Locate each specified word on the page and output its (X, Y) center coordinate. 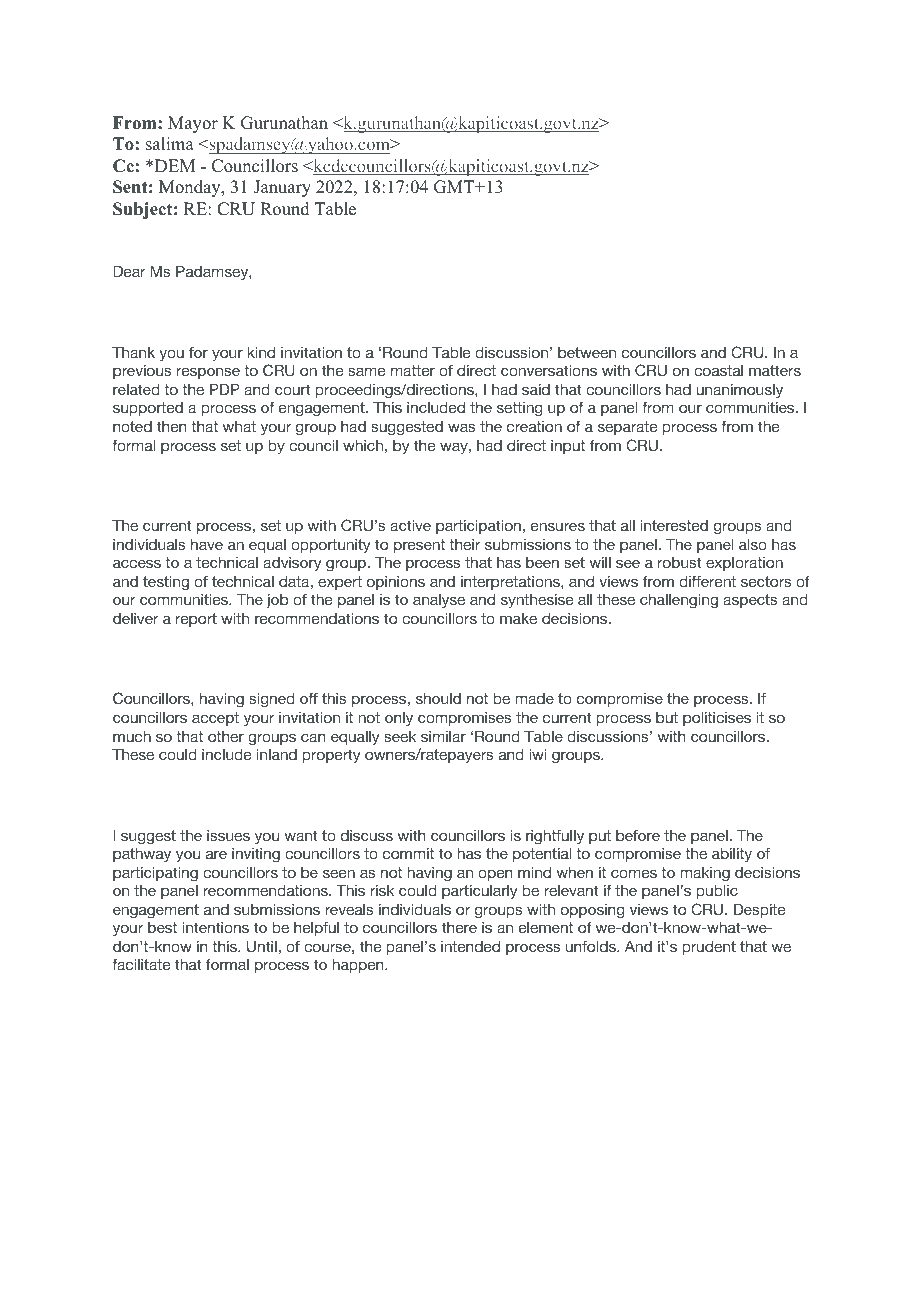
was (462, 427)
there (459, 927)
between (587, 352)
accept (215, 719)
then (171, 426)
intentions (216, 927)
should (438, 698)
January (282, 188)
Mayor (193, 124)
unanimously (739, 391)
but (667, 717)
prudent (709, 948)
